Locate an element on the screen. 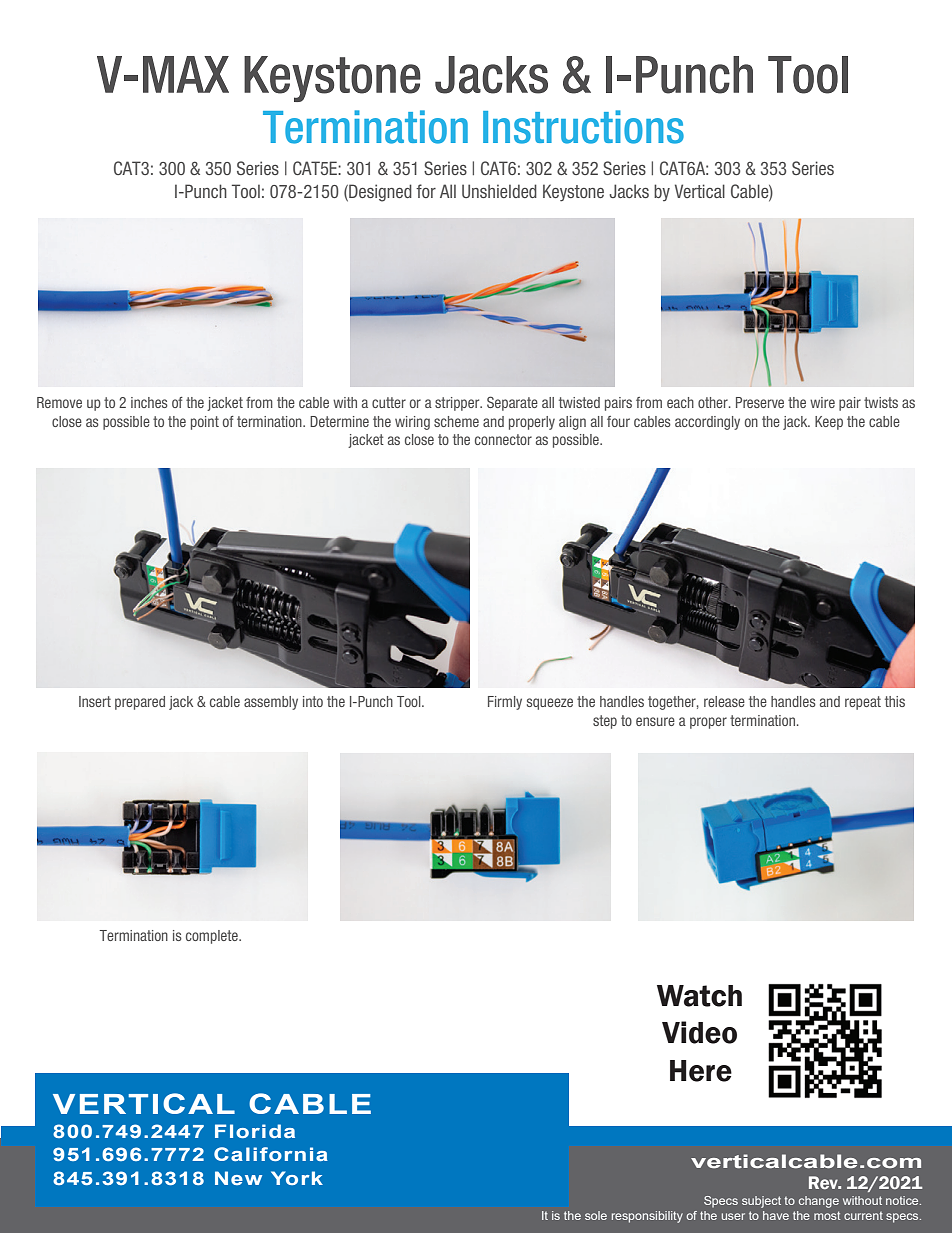 The image size is (952, 1233). sole is located at coordinates (596, 1215).
